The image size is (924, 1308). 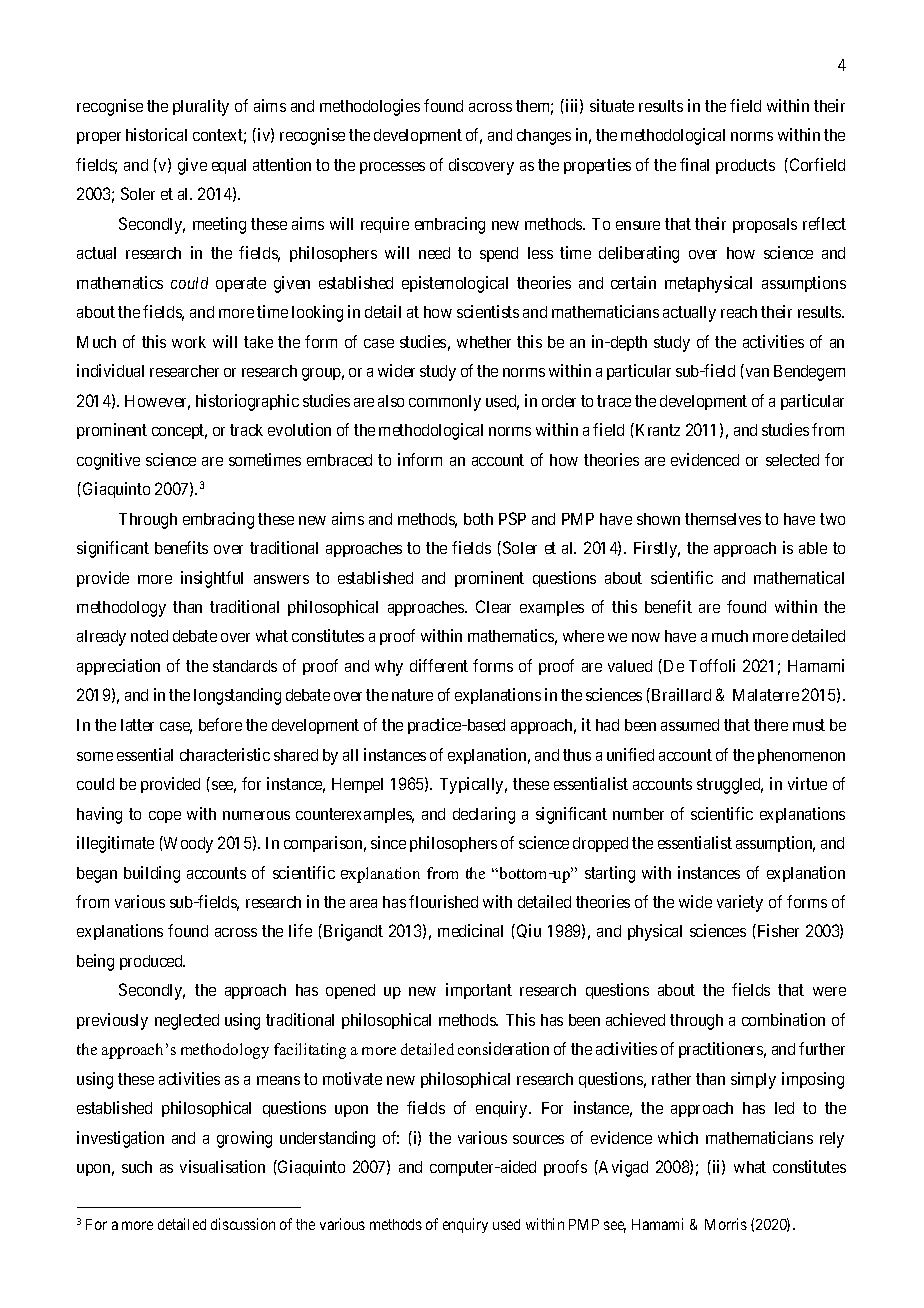 What do you see at coordinates (745, 166) in the screenshot?
I see `products` at bounding box center [745, 166].
